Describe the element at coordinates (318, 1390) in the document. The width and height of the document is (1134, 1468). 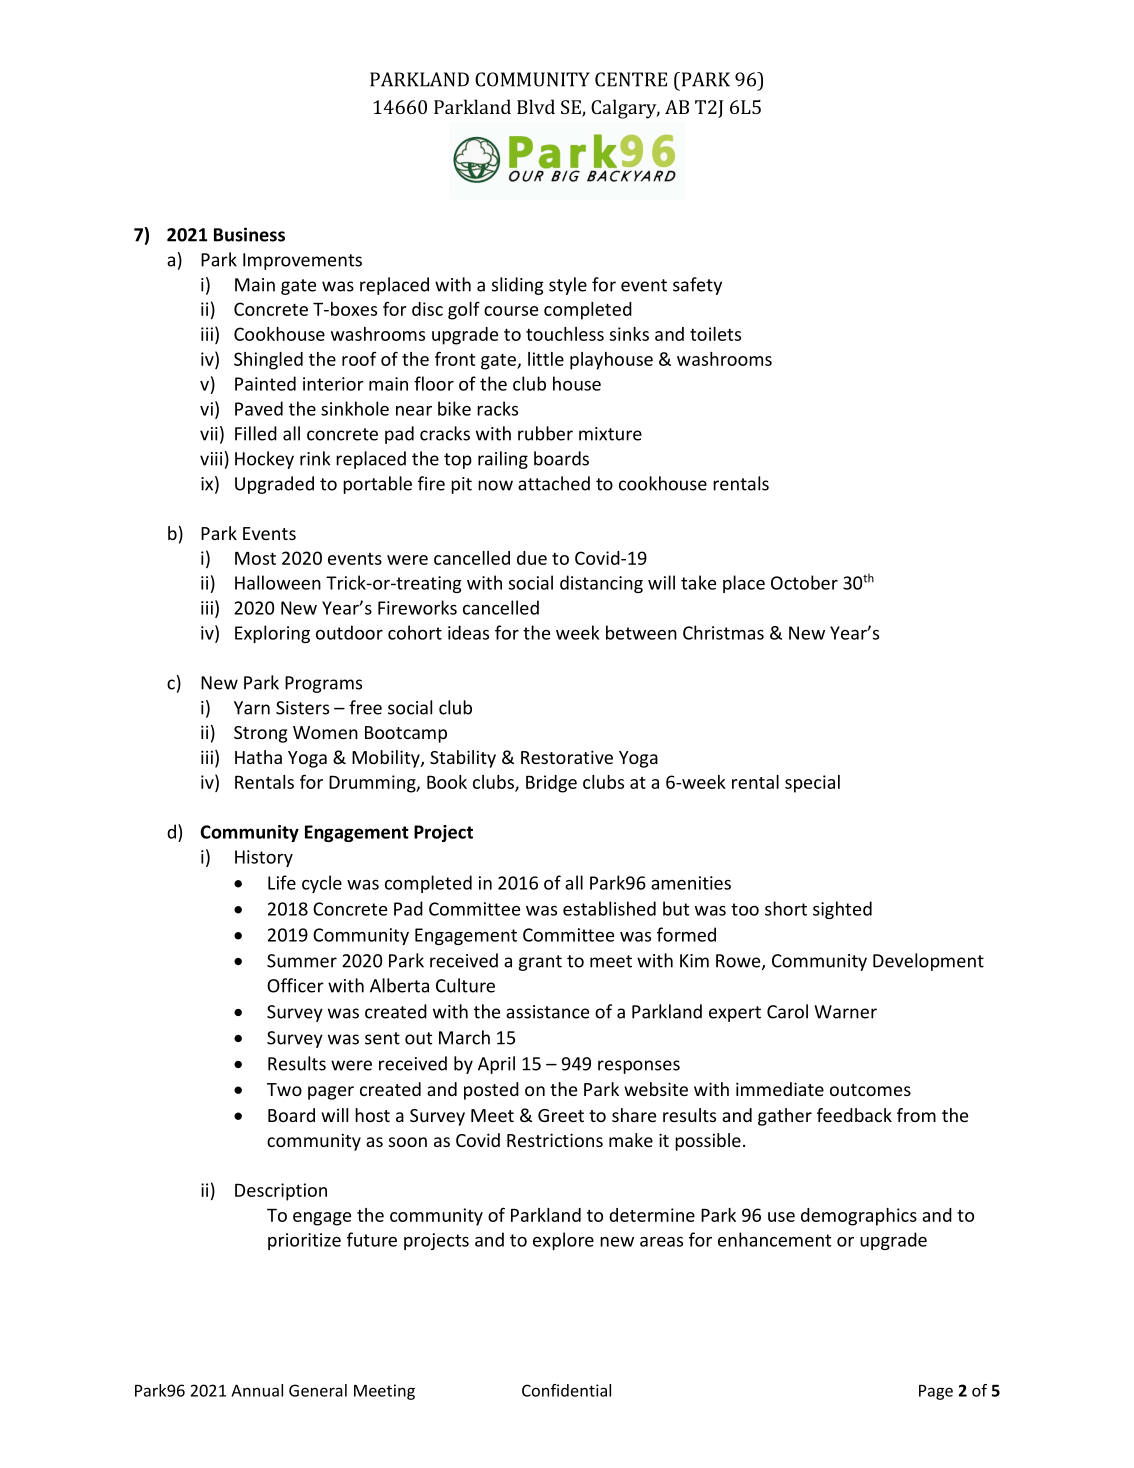
I see `General` at that location.
